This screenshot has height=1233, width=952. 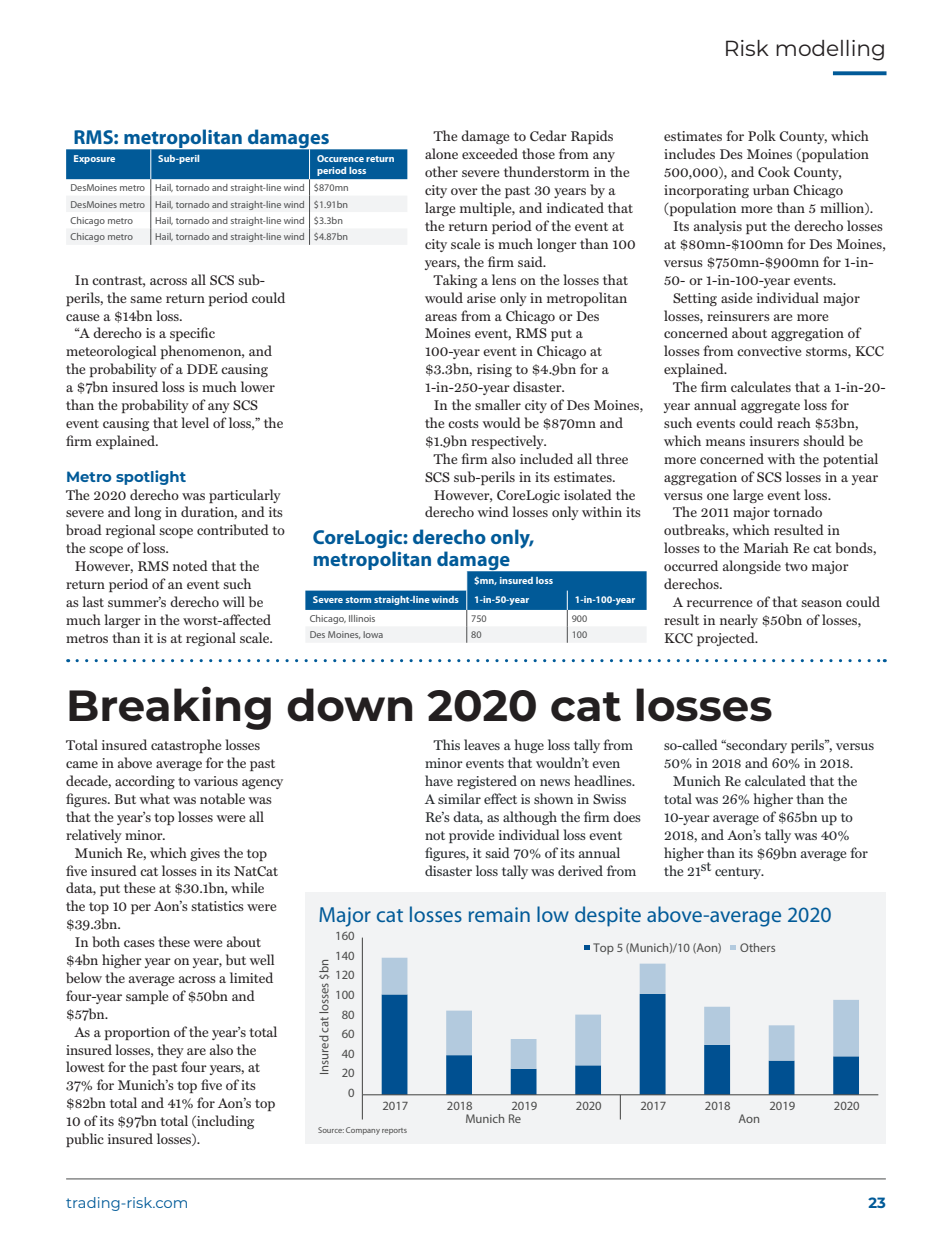 What do you see at coordinates (762, 135) in the screenshot?
I see `Polk` at bounding box center [762, 135].
